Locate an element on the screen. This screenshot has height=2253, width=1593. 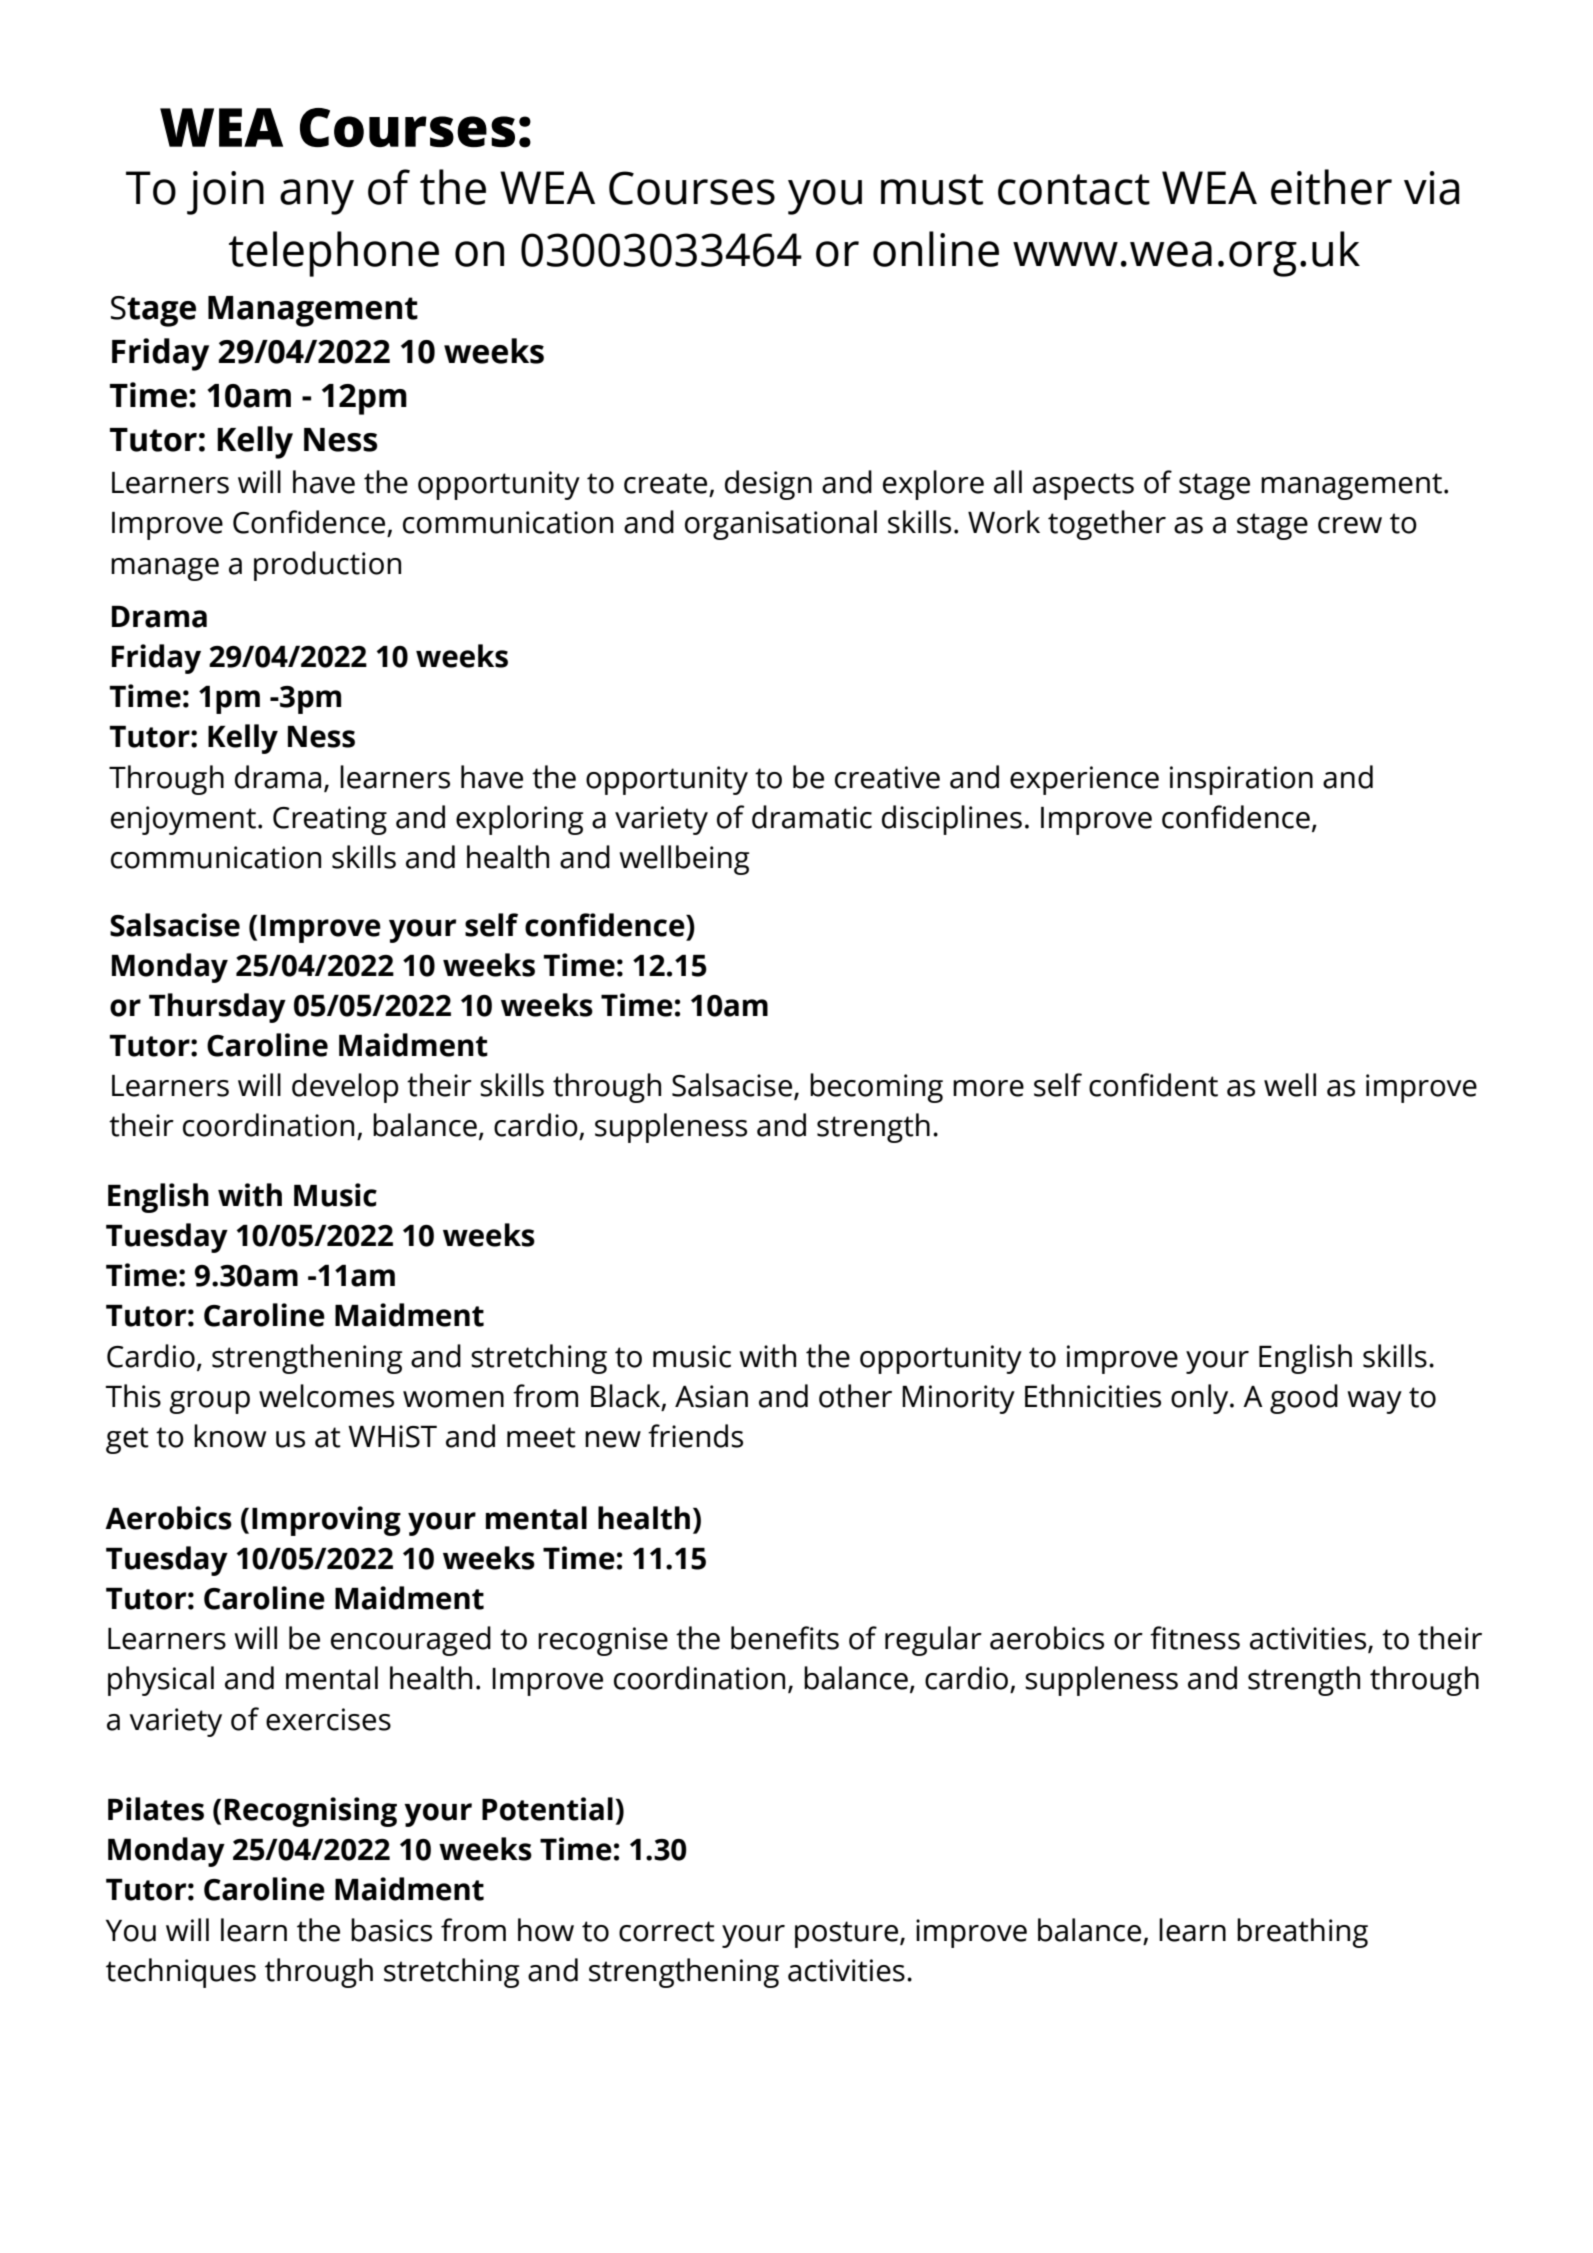
either is located at coordinates (1331, 187).
